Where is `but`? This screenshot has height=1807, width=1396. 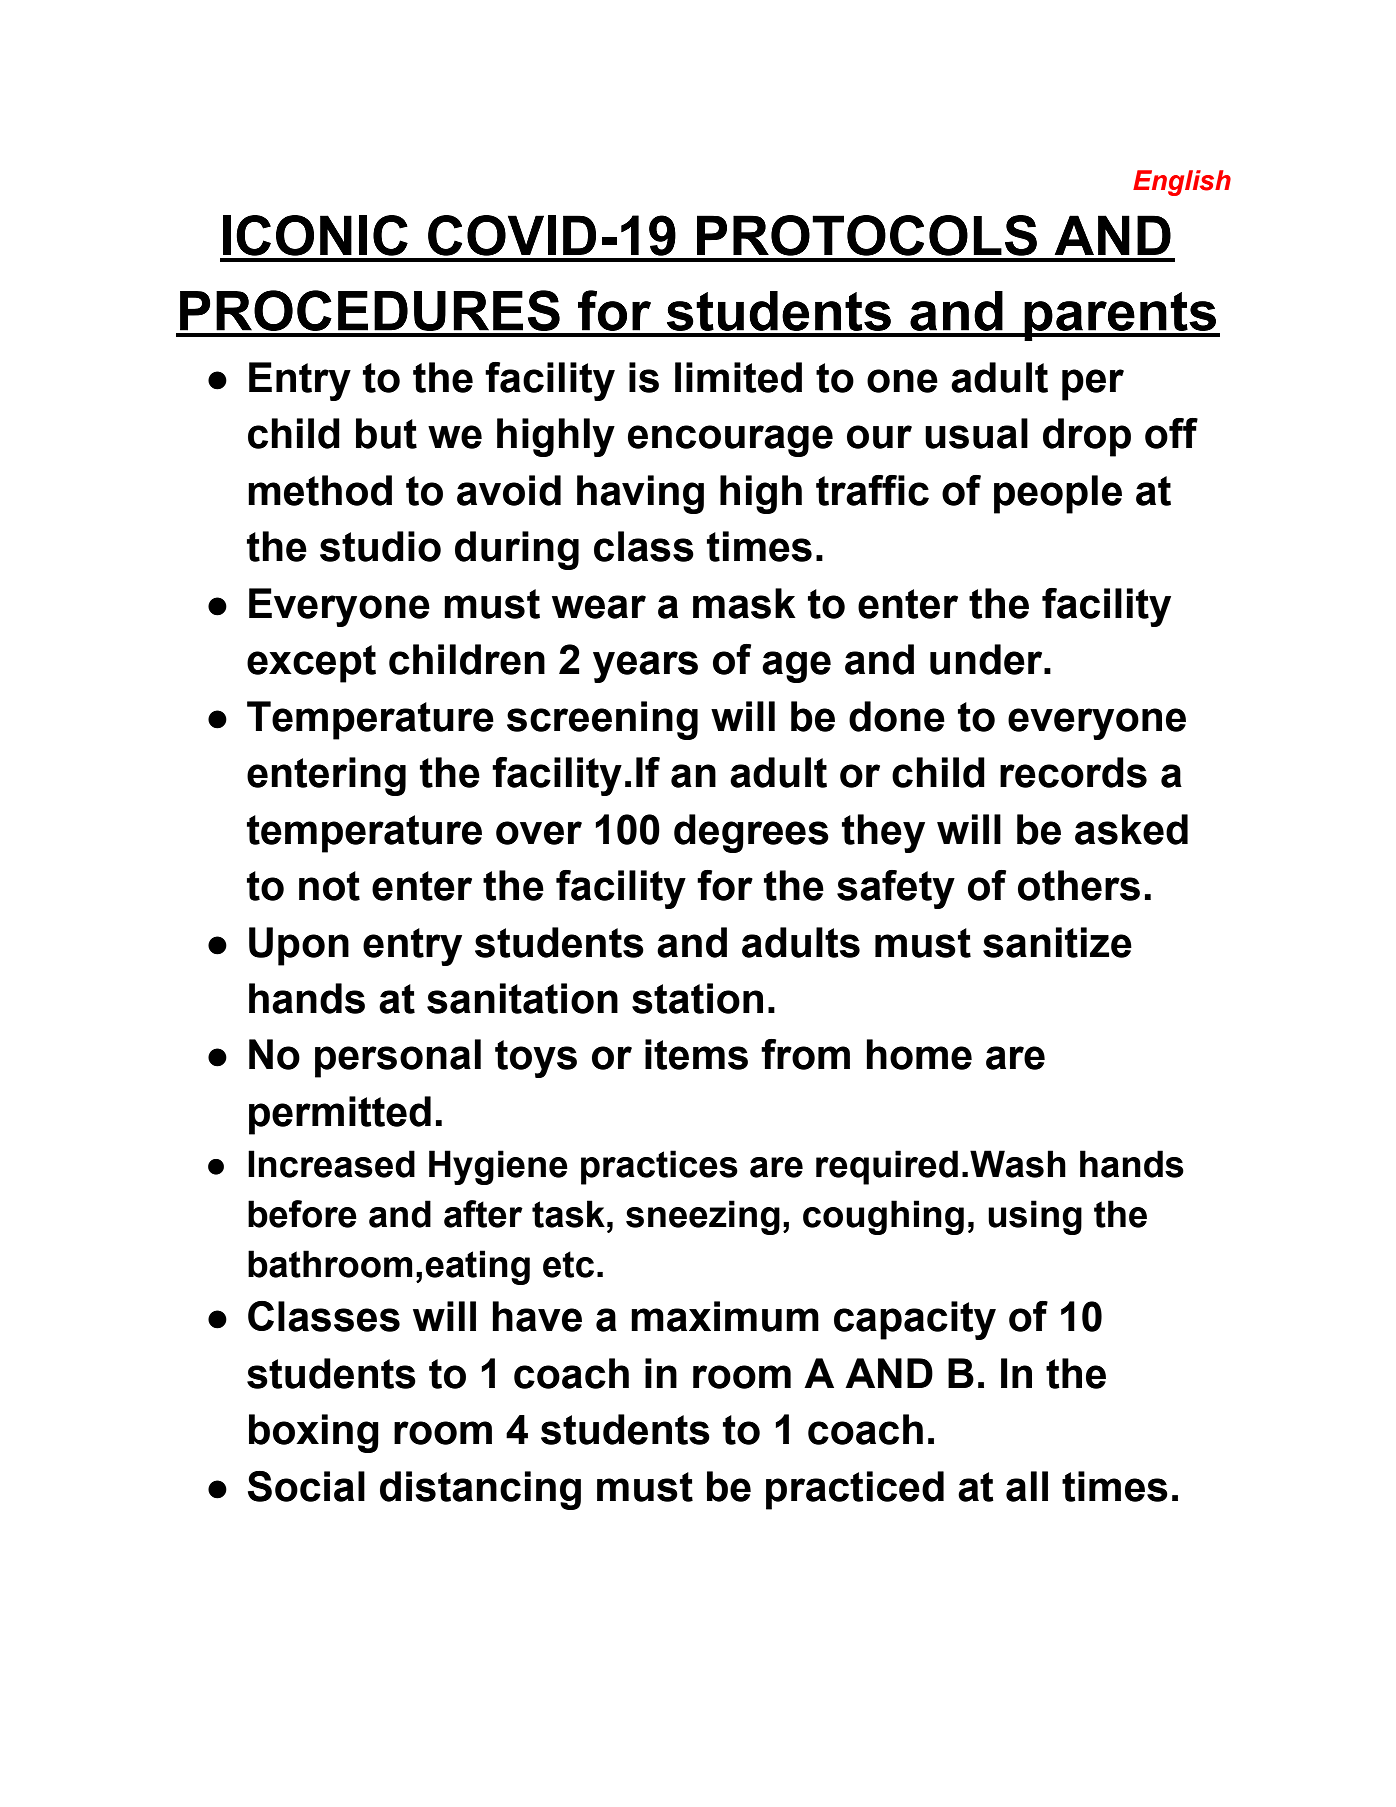 but is located at coordinates (386, 433).
